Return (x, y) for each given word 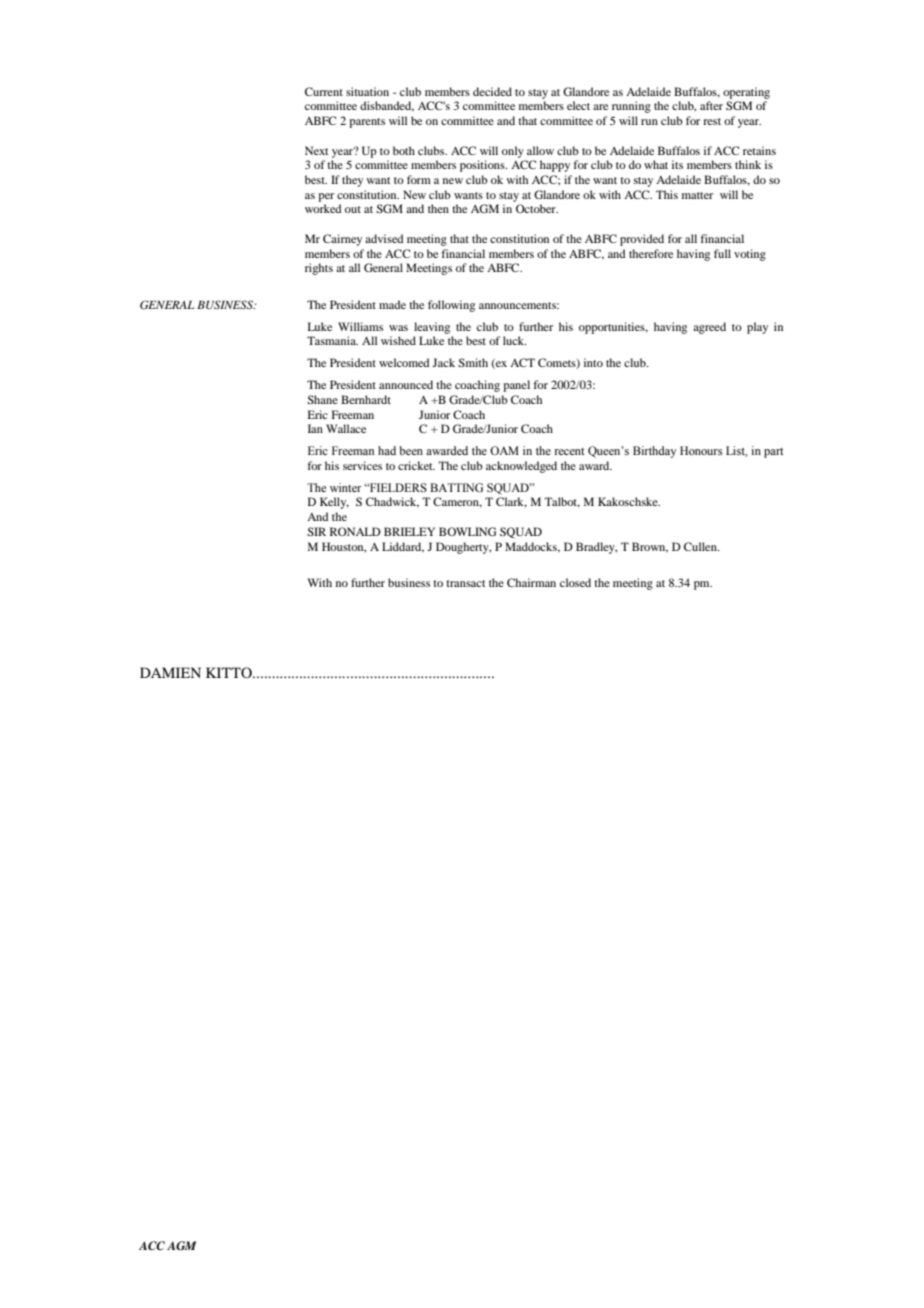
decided (492, 91)
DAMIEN (170, 672)
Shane (322, 399)
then (438, 208)
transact (465, 583)
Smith (473, 362)
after (711, 105)
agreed (709, 328)
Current (324, 91)
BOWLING (467, 531)
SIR (316, 531)
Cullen (701, 546)
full (722, 253)
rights (319, 269)
